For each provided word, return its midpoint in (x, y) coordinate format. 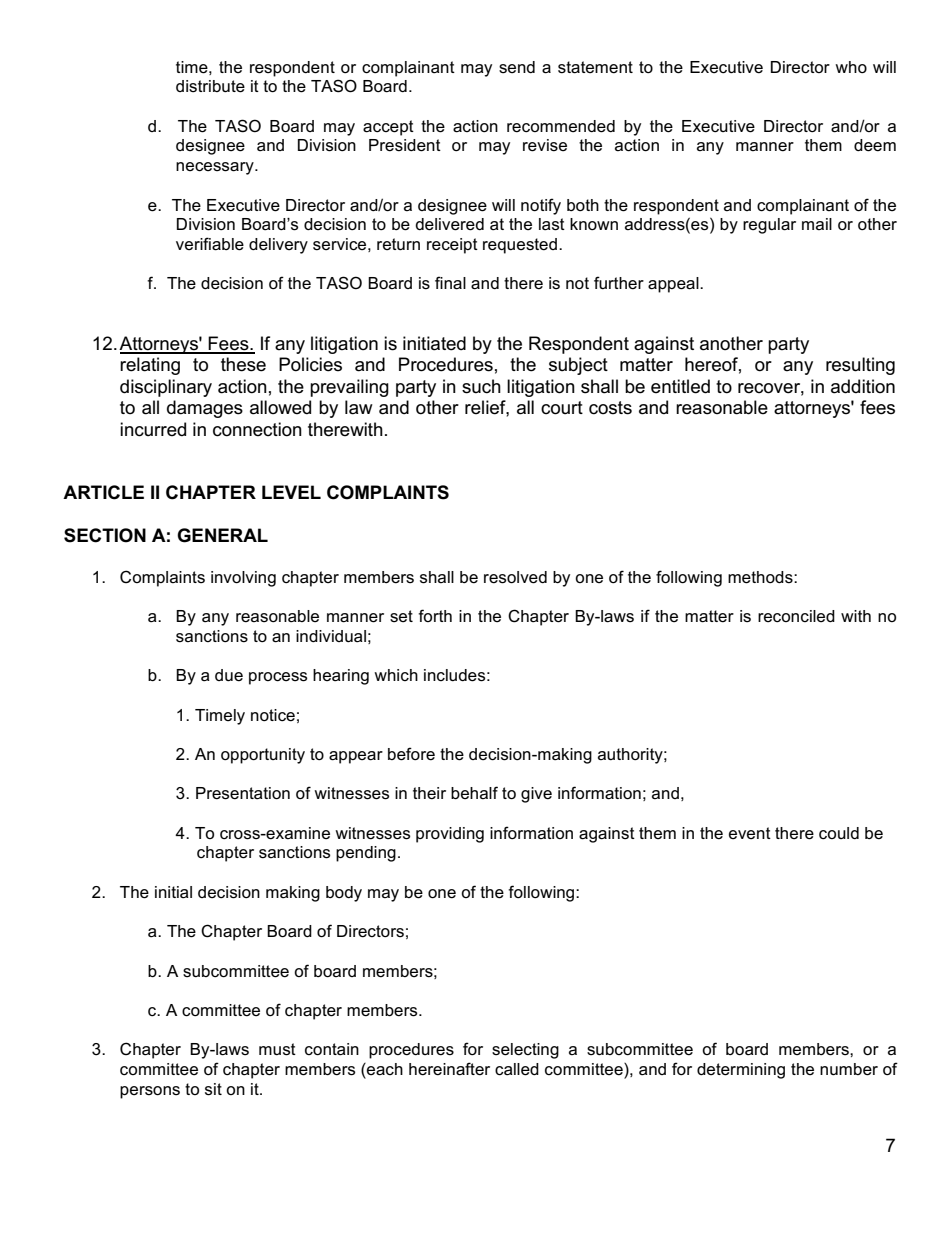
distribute (210, 86)
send (517, 67)
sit (213, 1089)
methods (761, 577)
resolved (515, 577)
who (851, 67)
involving (243, 579)
